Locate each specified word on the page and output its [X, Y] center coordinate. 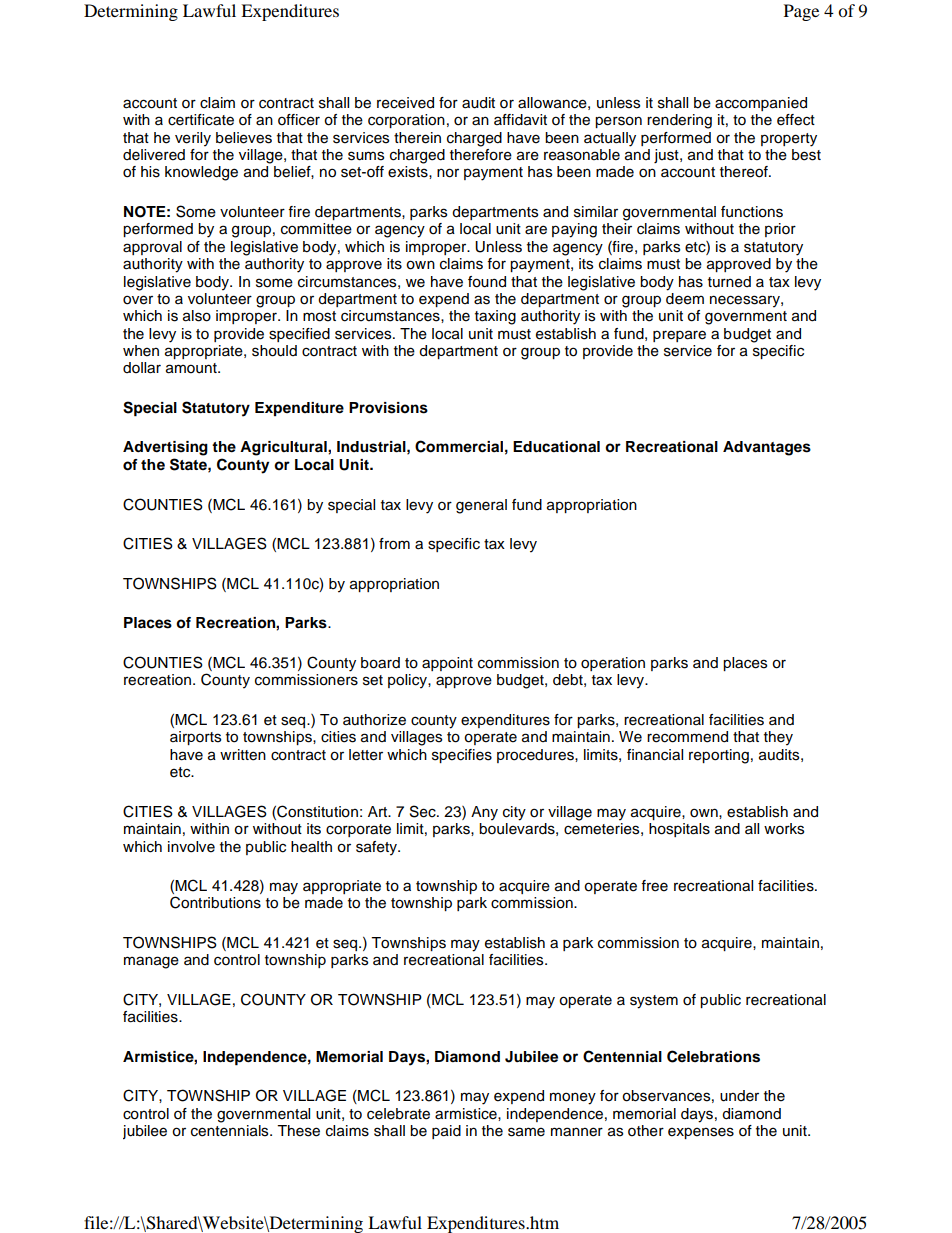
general [481, 506]
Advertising [165, 448]
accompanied [761, 104]
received [405, 103]
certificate [201, 120]
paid [446, 1132]
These [298, 1131]
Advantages [767, 448]
